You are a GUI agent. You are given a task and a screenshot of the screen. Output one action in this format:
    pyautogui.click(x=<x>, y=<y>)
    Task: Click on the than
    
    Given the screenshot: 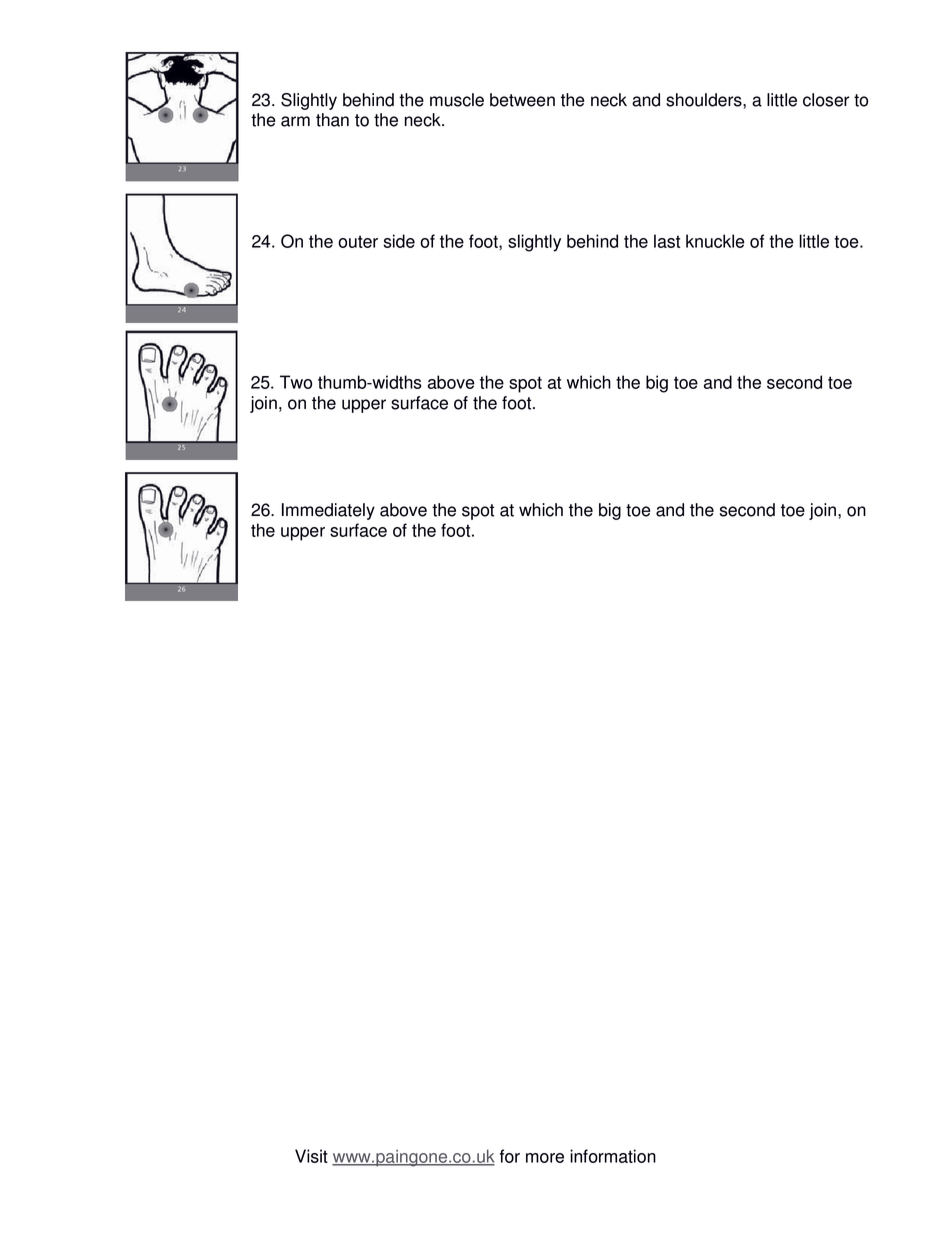 What is the action you would take?
    pyautogui.click(x=332, y=120)
